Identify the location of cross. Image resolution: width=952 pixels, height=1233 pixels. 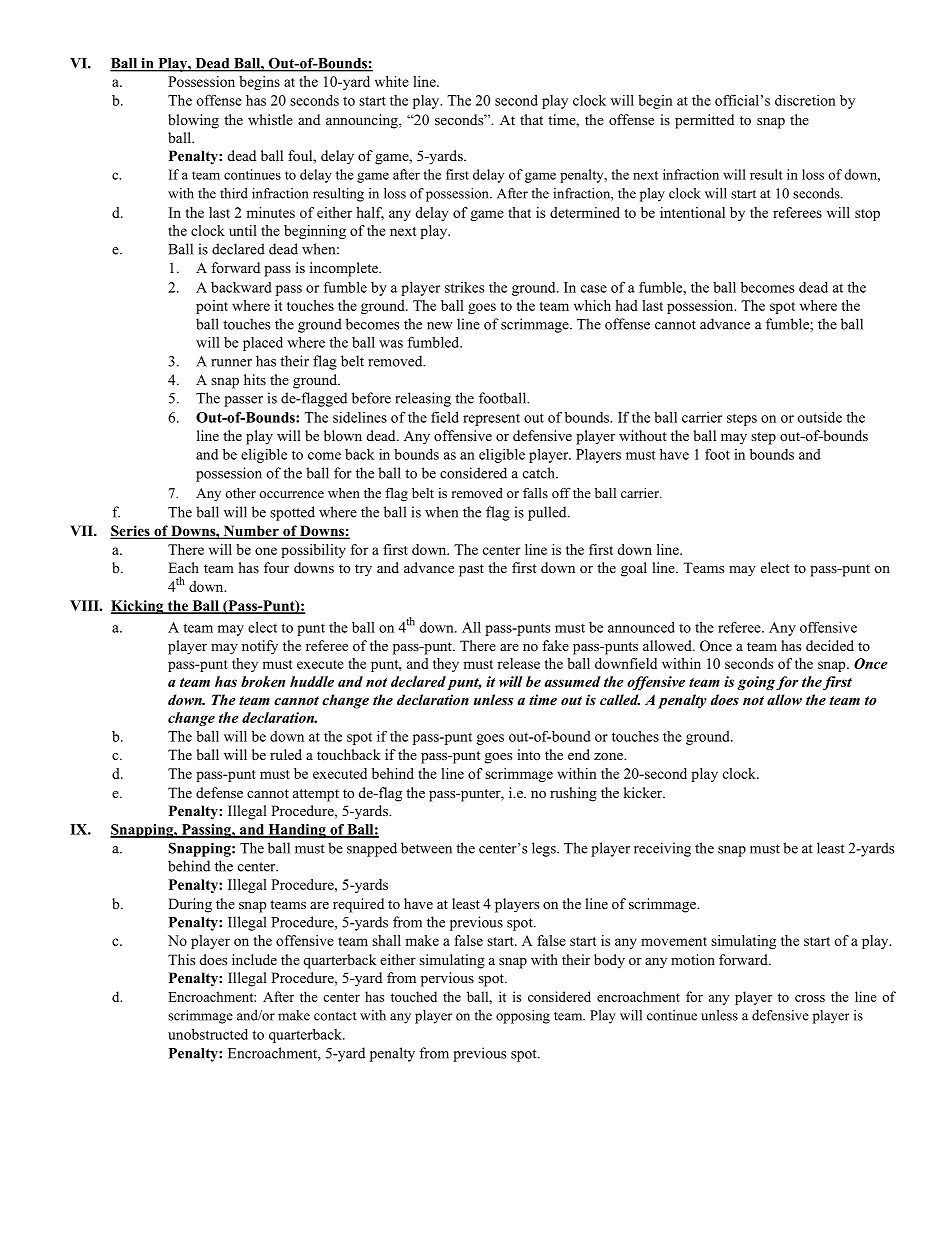
(810, 998).
